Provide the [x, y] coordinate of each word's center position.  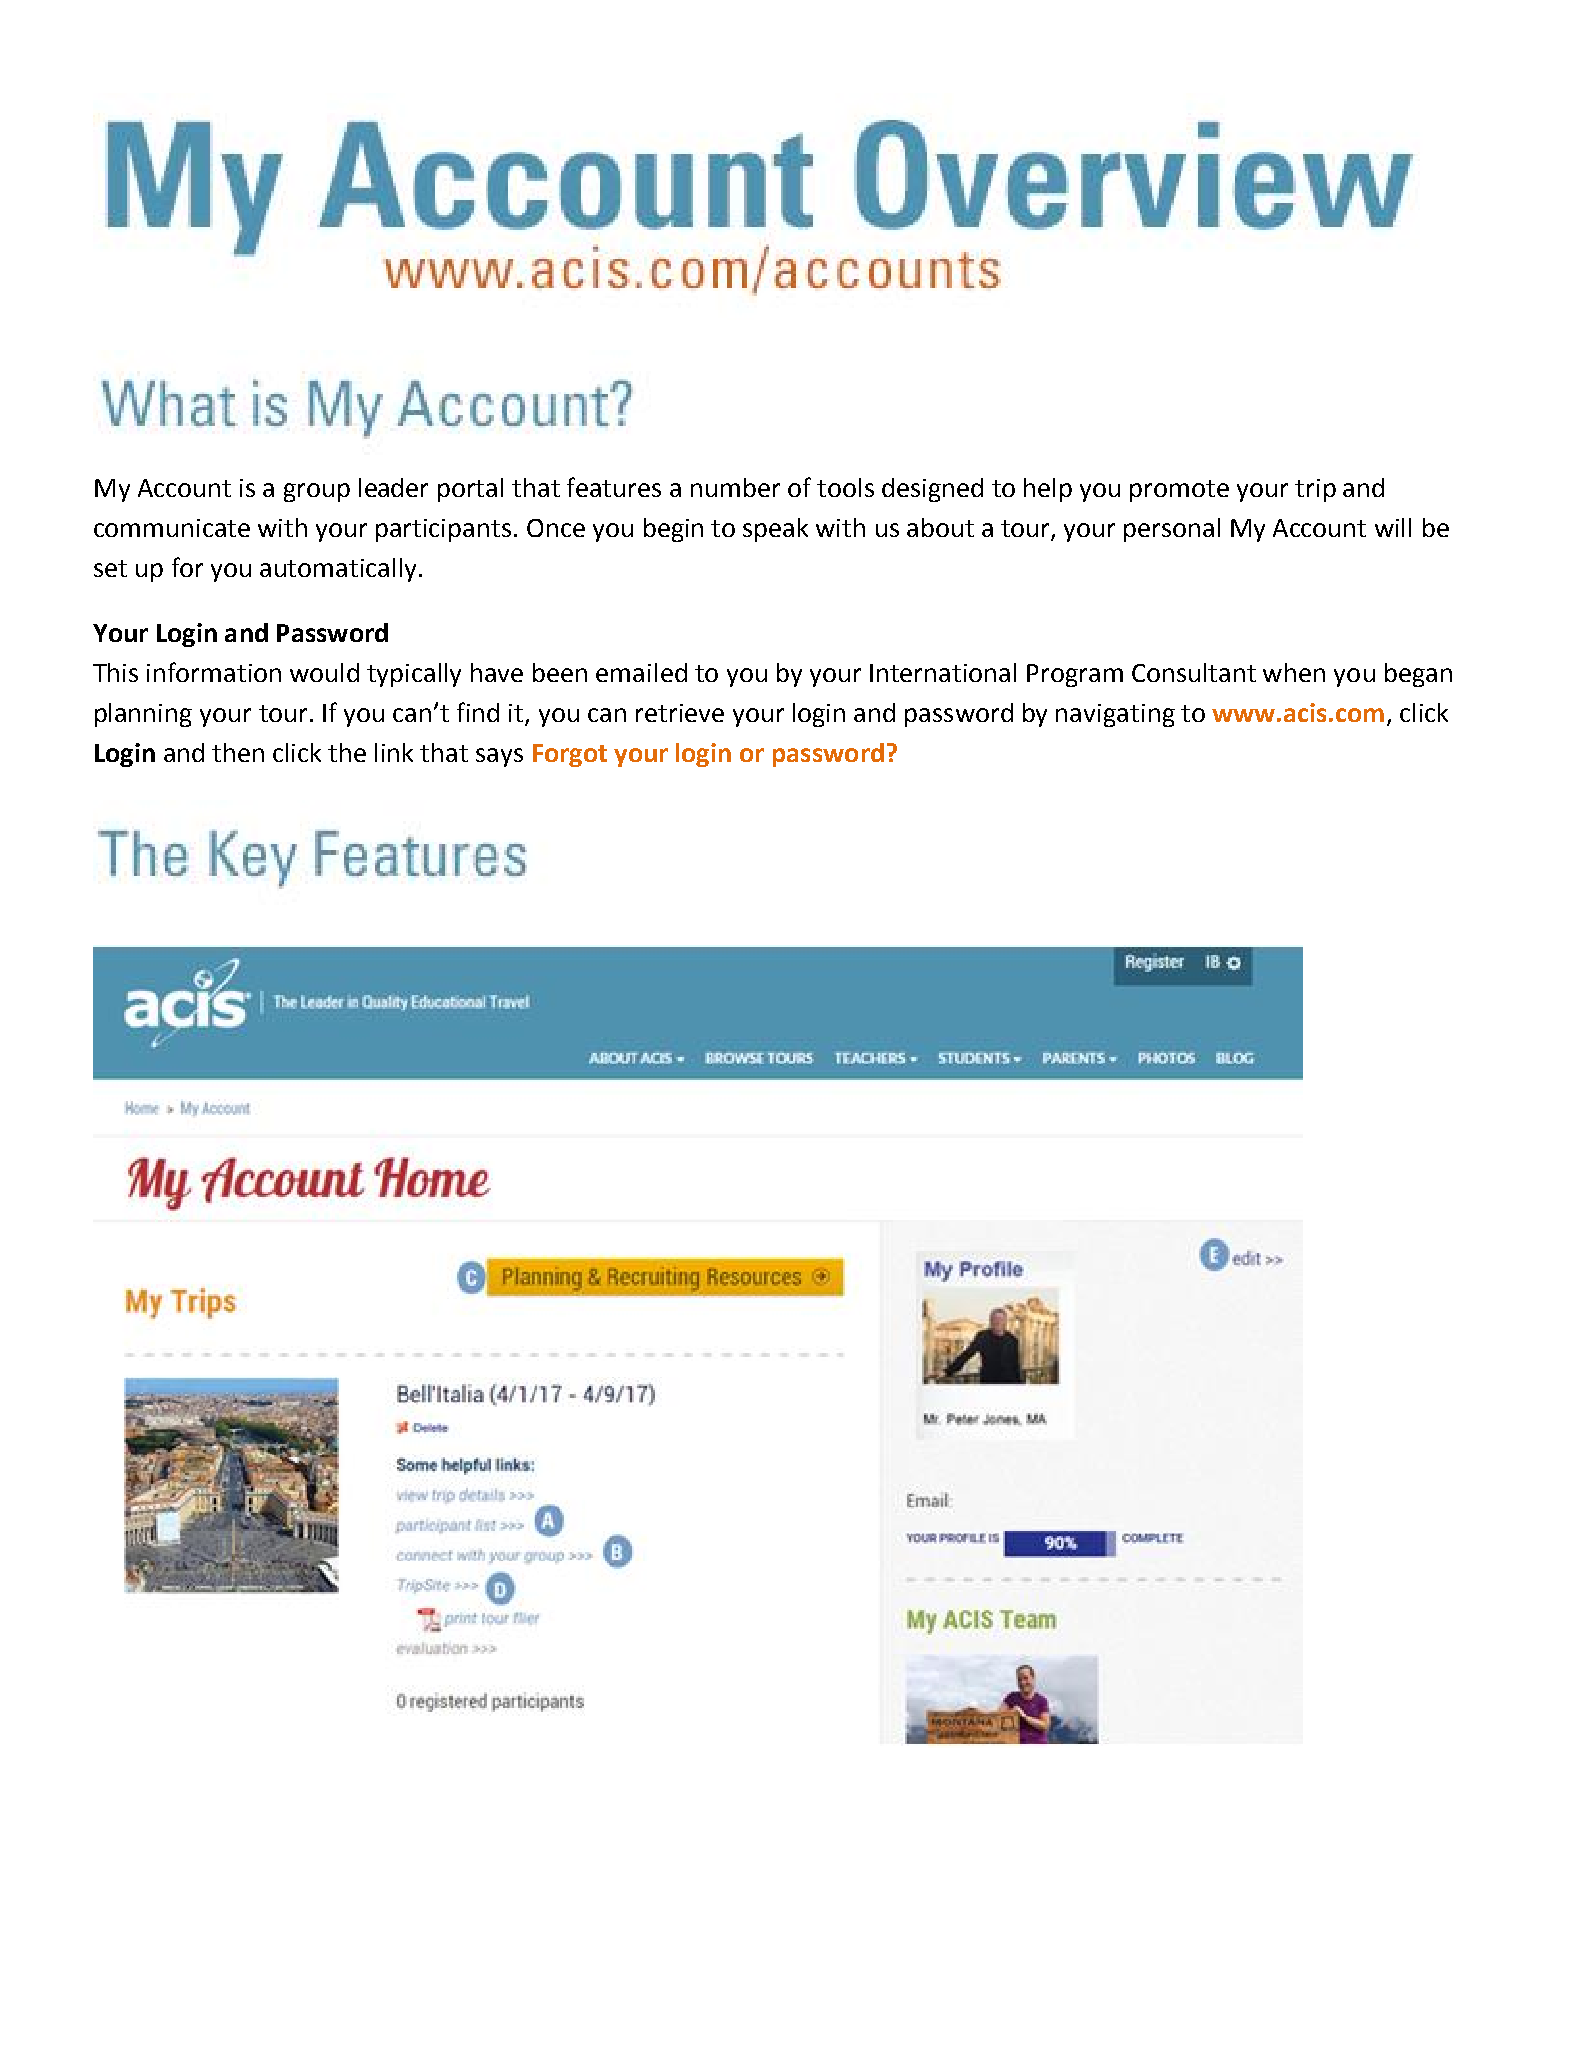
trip [1315, 490]
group [317, 492]
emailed [641, 672]
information [214, 672]
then [238, 752]
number [735, 487]
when [1294, 672]
